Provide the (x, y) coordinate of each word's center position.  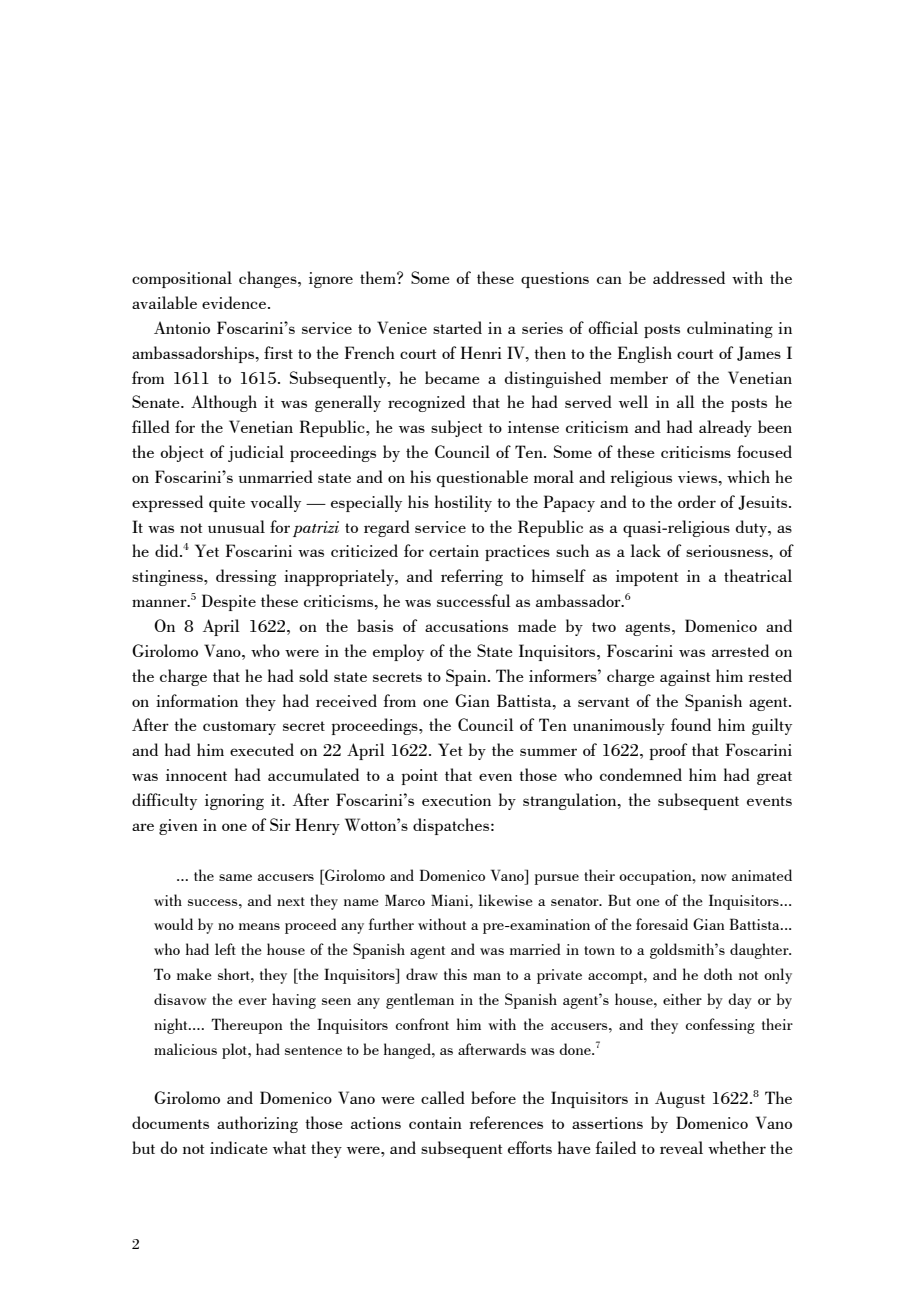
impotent (647, 578)
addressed (689, 277)
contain (435, 1123)
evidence (235, 302)
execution (456, 800)
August (680, 1099)
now (714, 877)
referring (472, 577)
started (457, 327)
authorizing (257, 1124)
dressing (246, 577)
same (235, 877)
